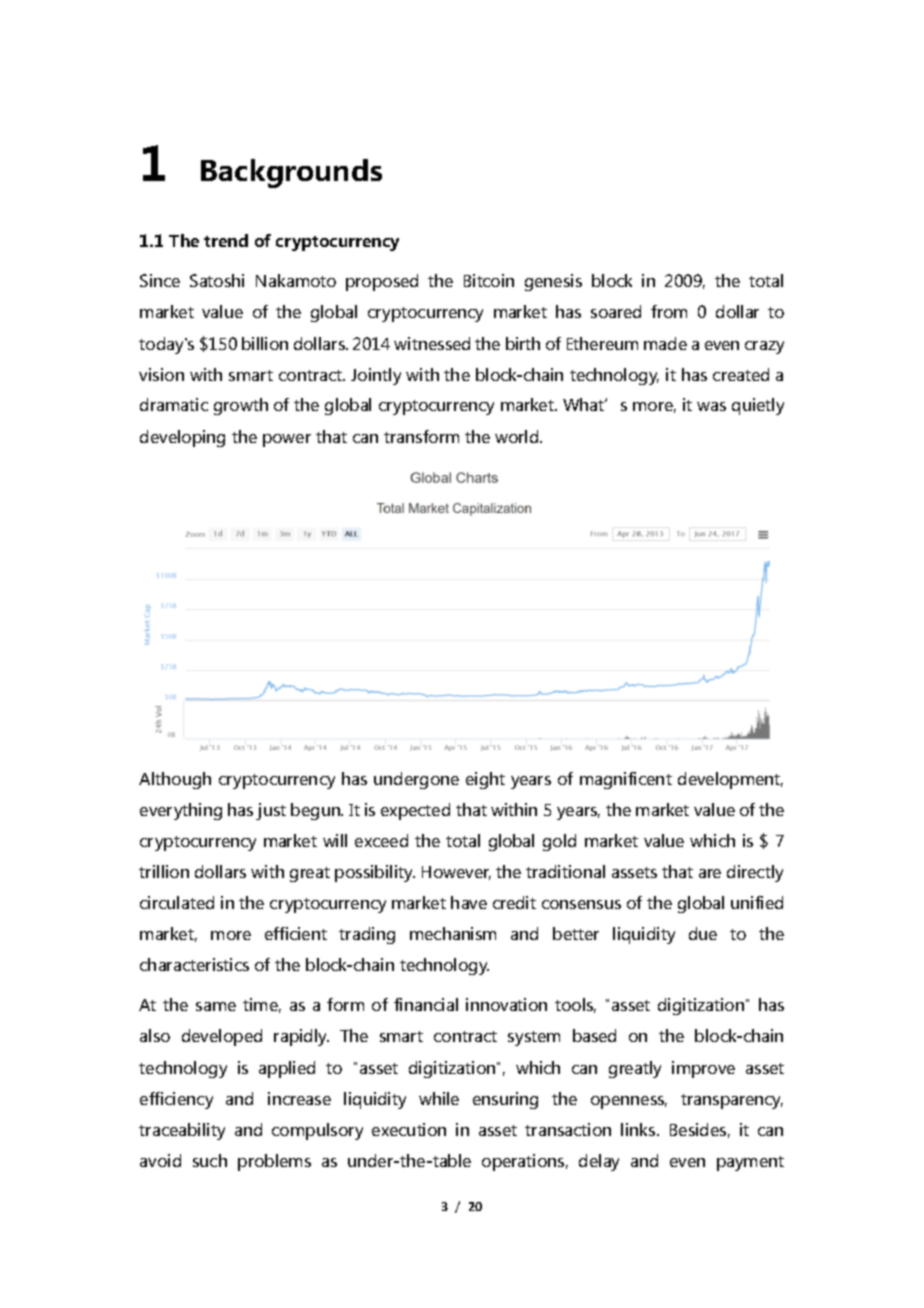 The height and width of the screenshot is (1308, 924). Describe the element at coordinates (489, 280) in the screenshot. I see `Bitcoin` at that location.
